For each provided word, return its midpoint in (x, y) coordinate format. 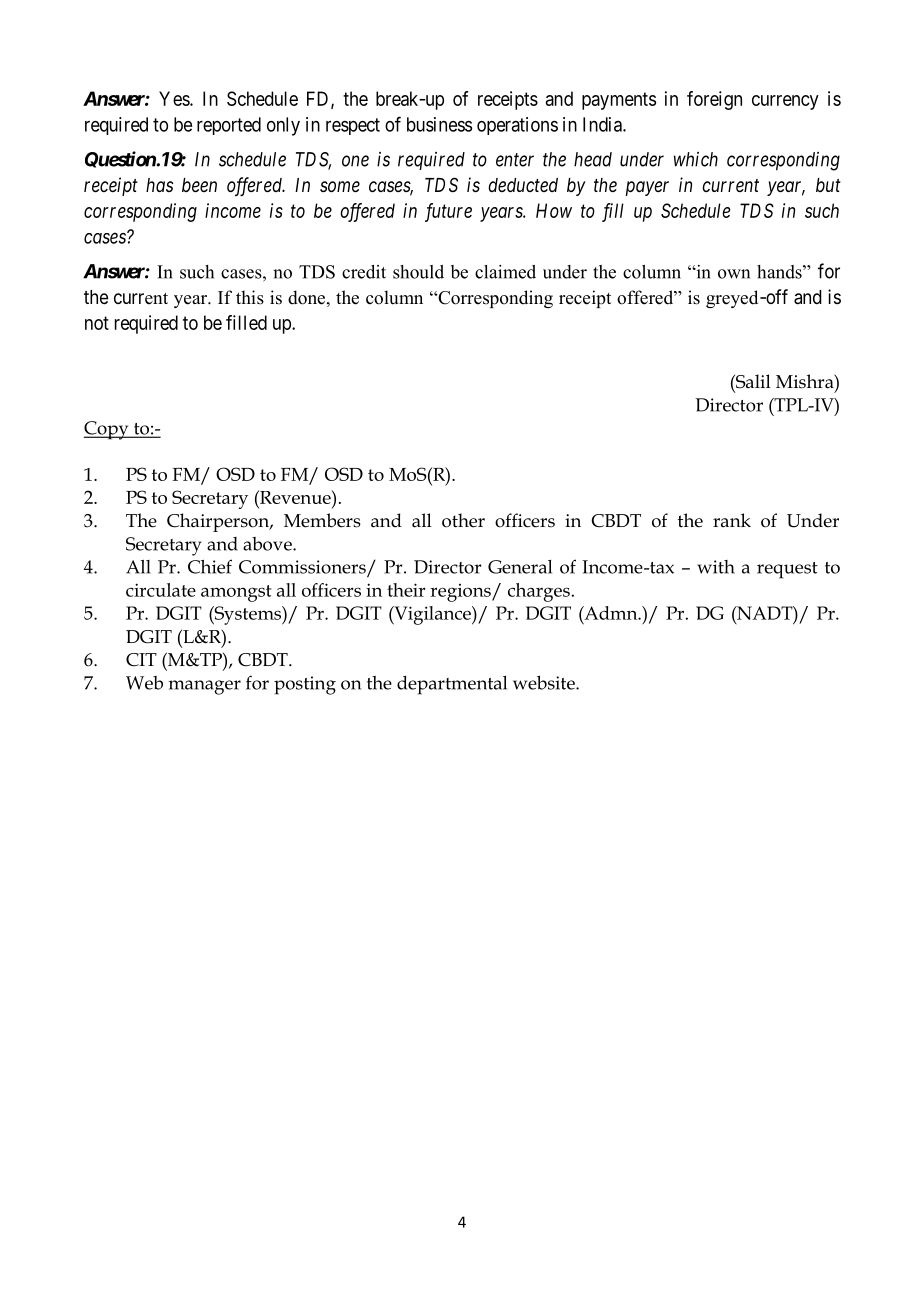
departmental (452, 685)
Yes (175, 98)
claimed (505, 272)
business (439, 124)
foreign (714, 100)
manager (205, 687)
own (734, 274)
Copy (107, 430)
